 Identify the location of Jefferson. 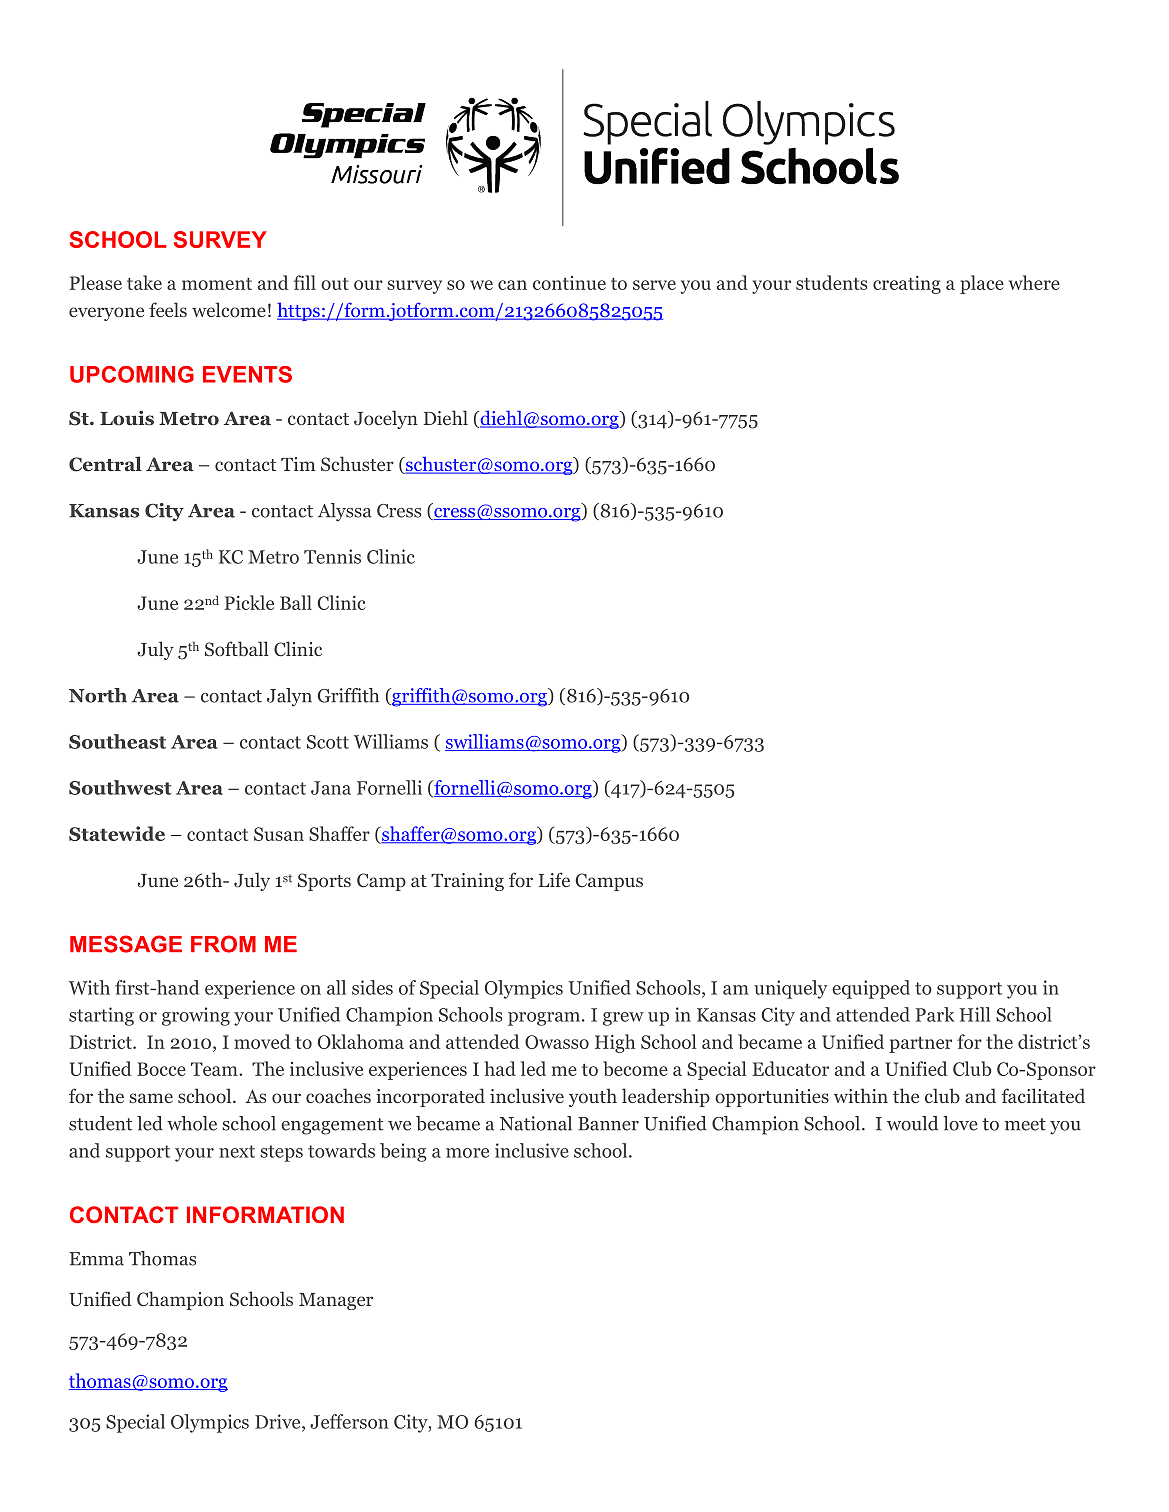
(349, 1421).
